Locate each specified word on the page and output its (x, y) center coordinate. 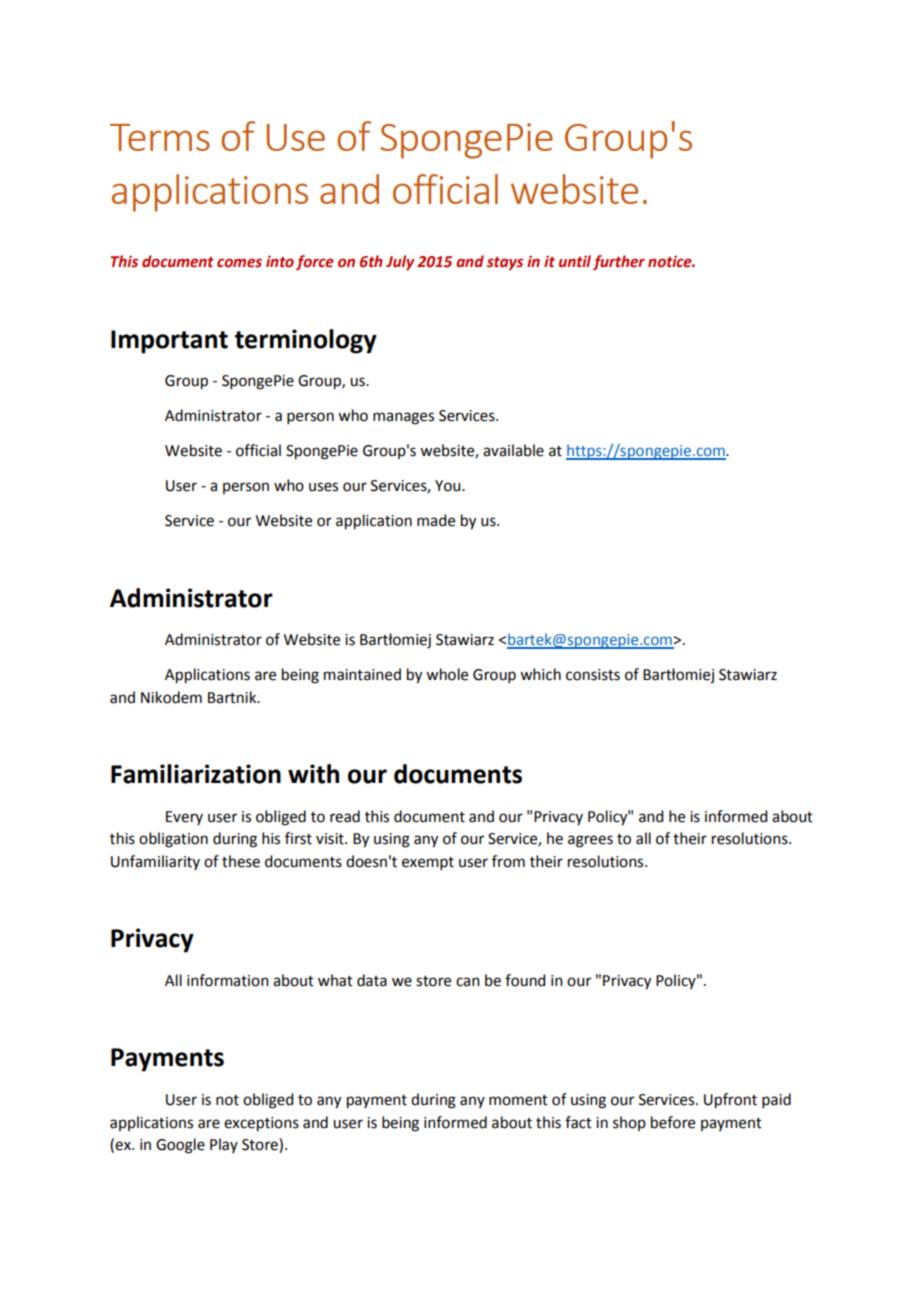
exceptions (261, 1124)
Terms (160, 137)
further (619, 262)
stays (505, 263)
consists (593, 675)
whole (447, 674)
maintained (362, 674)
